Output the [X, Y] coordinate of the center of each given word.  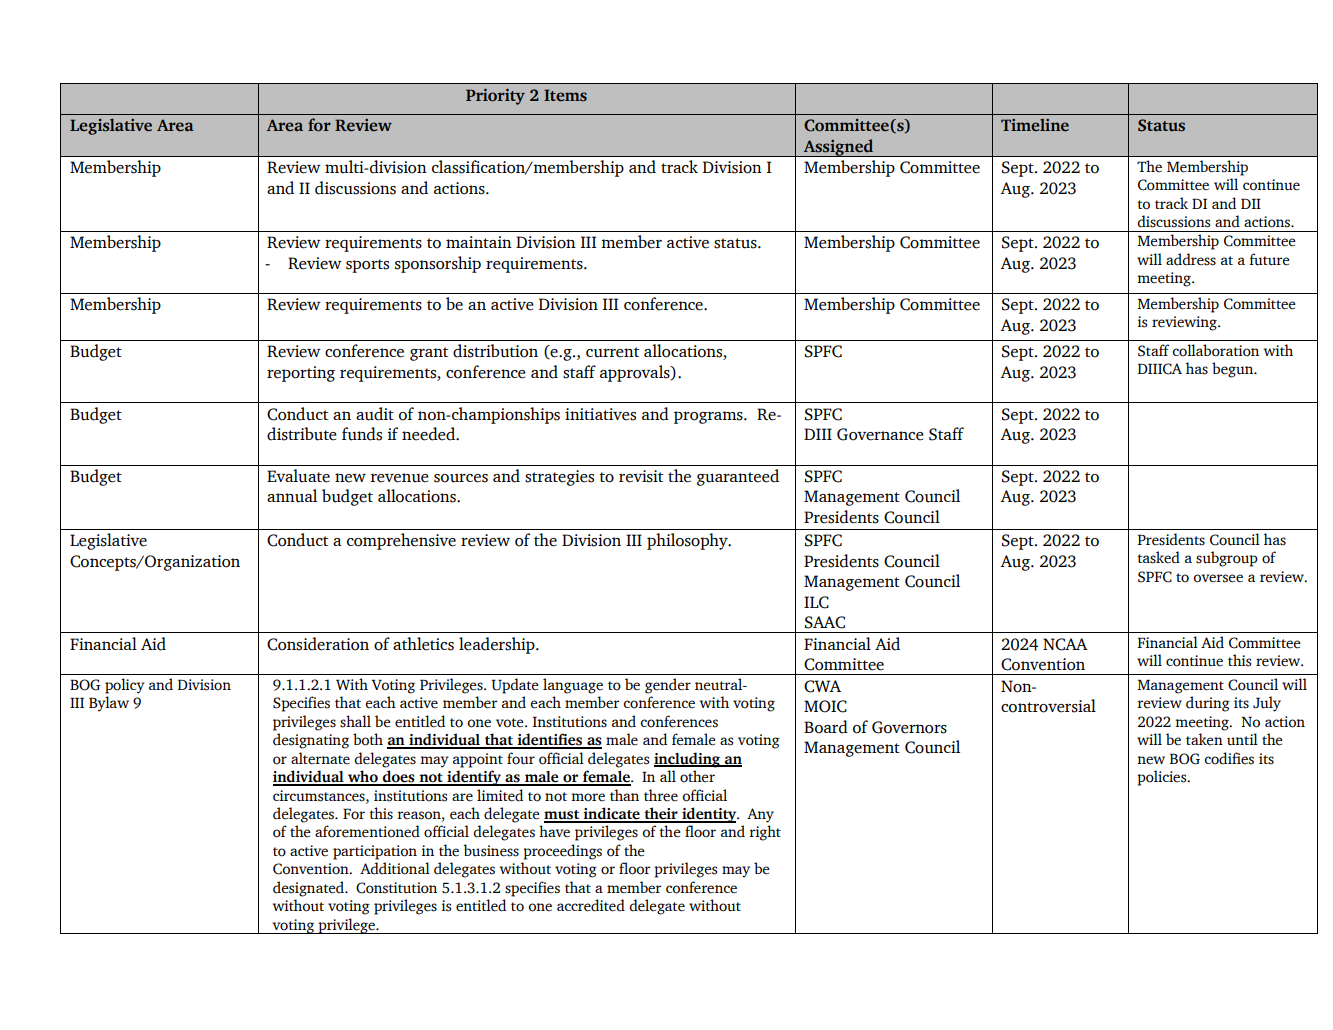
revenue [399, 478]
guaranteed [738, 477]
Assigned [839, 148]
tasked [1158, 557]
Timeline [1035, 125]
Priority [495, 97]
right [765, 833]
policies [1163, 778]
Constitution [396, 888]
